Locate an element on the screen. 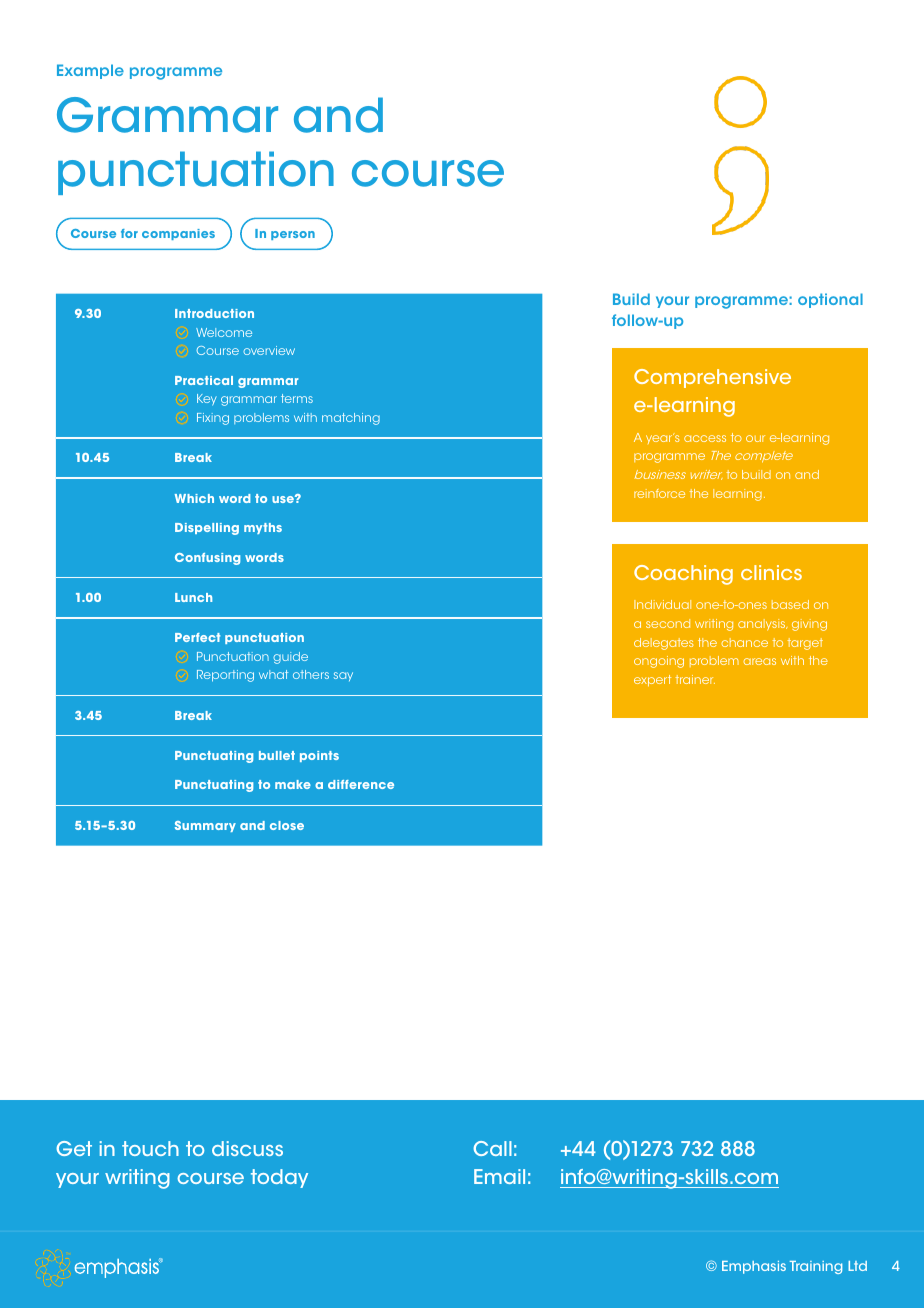 Image resolution: width=924 pixels, height=1308 pixels. optional is located at coordinates (830, 300).
